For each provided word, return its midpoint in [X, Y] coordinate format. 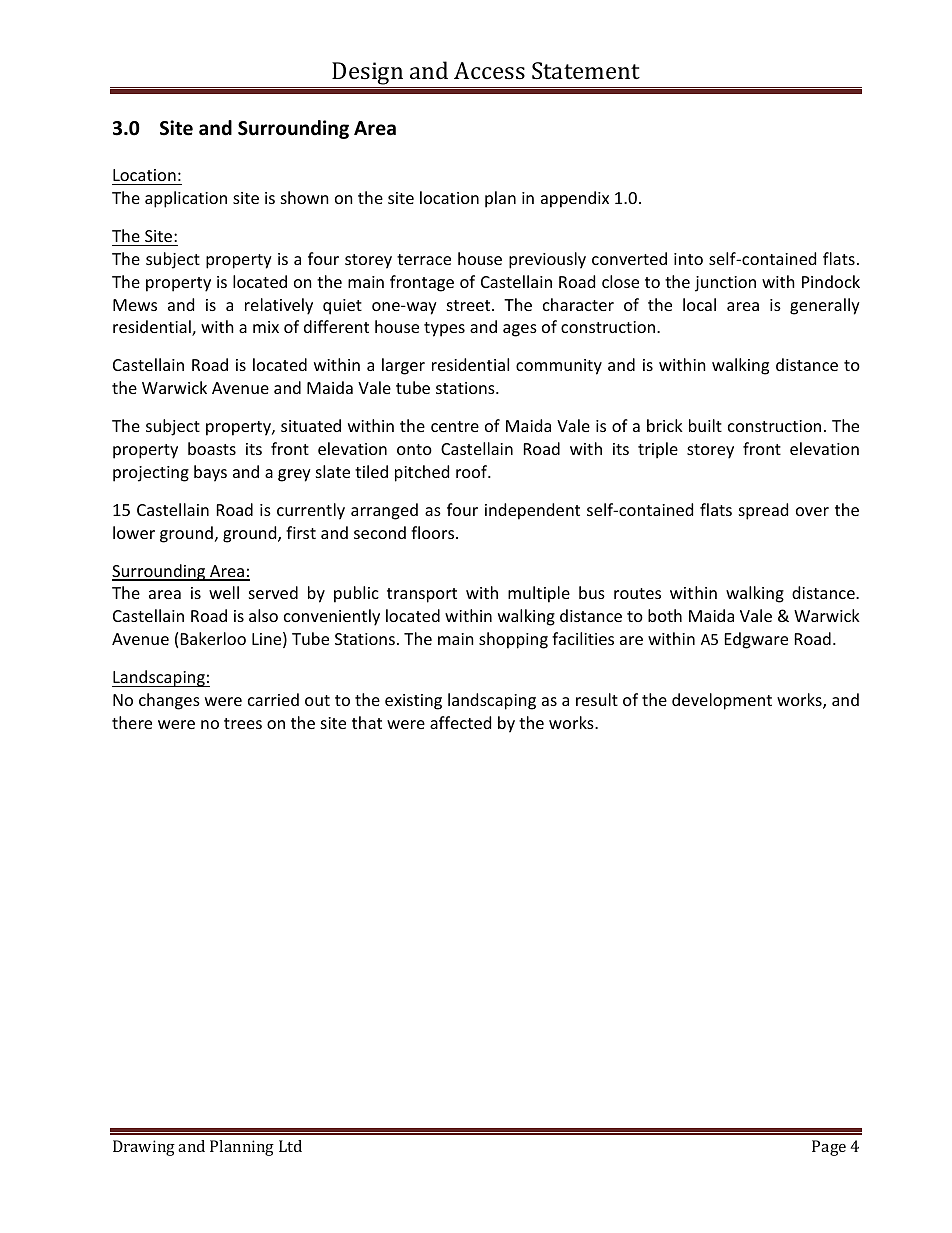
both [665, 615]
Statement [586, 70]
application [186, 199]
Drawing [144, 1148]
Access [489, 70]
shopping [513, 640]
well [224, 592]
